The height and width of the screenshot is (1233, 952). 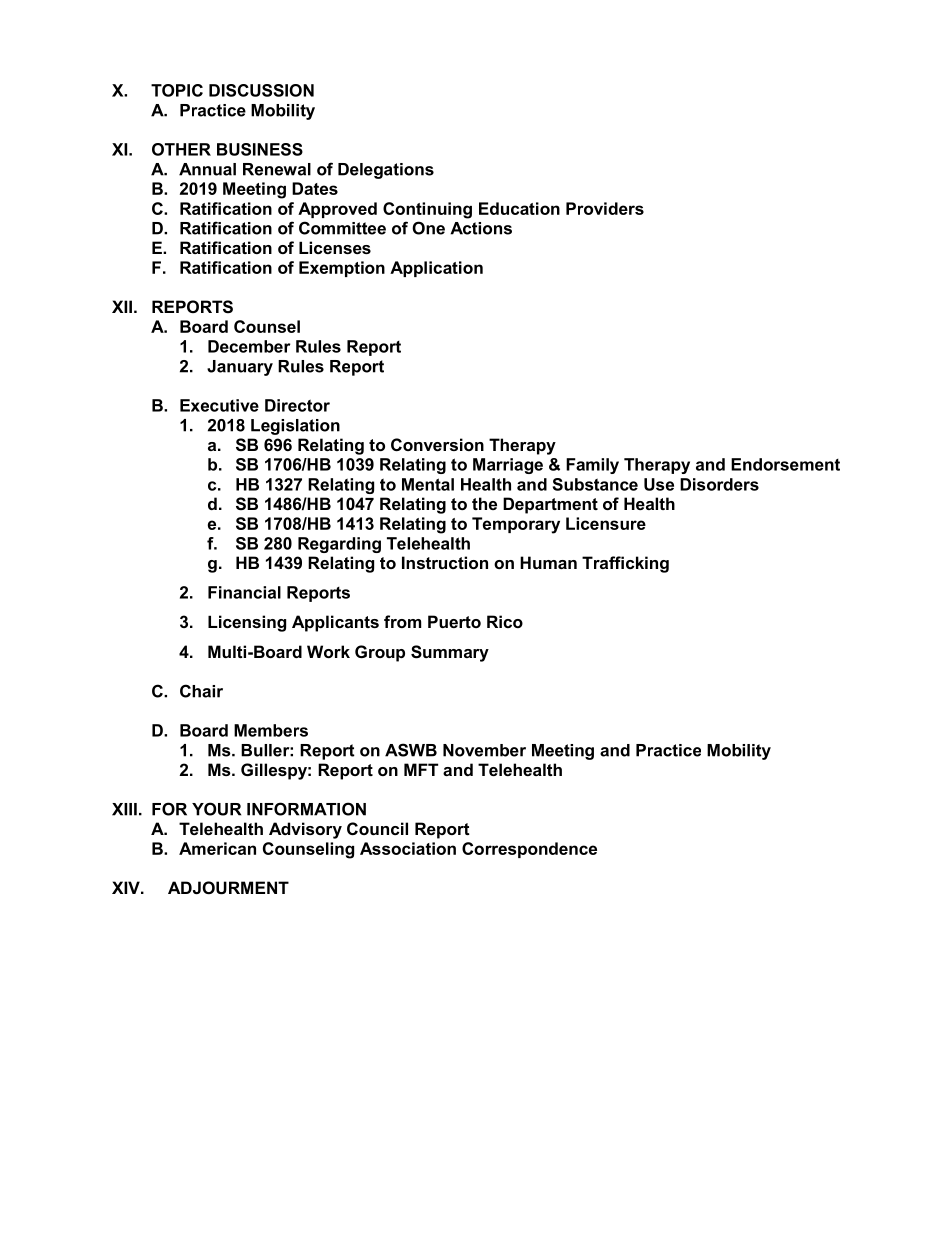 I want to click on YOUR, so click(x=216, y=809).
